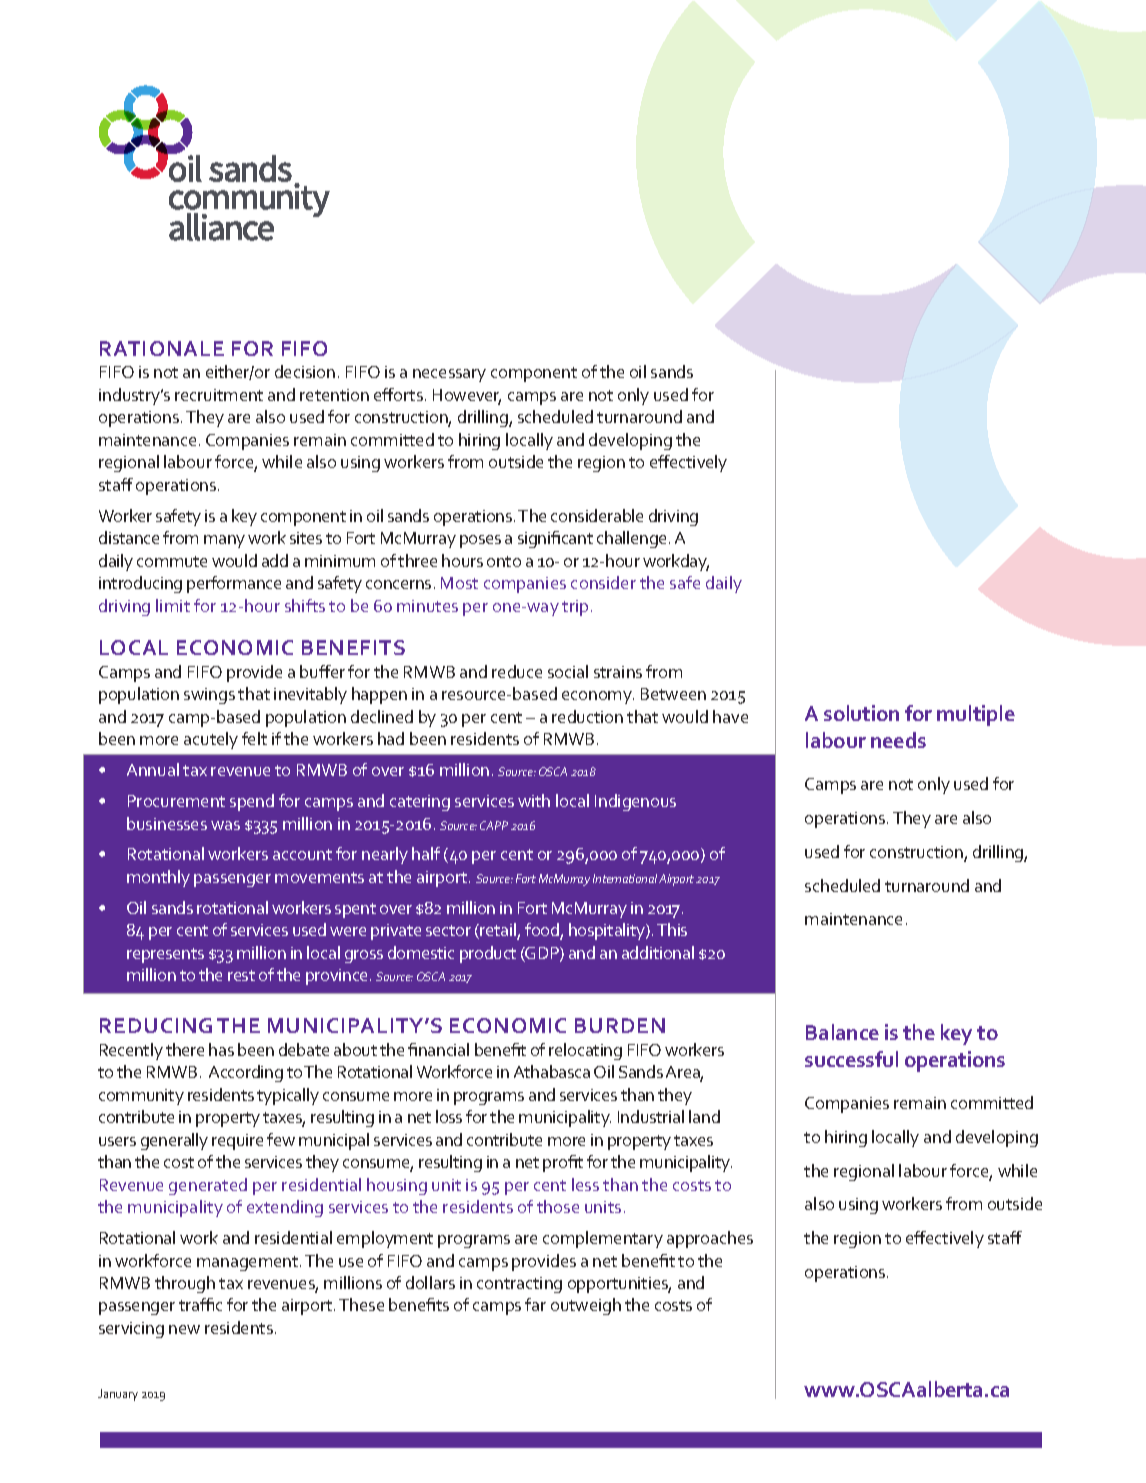  I want to click on reduction, so click(587, 716).
